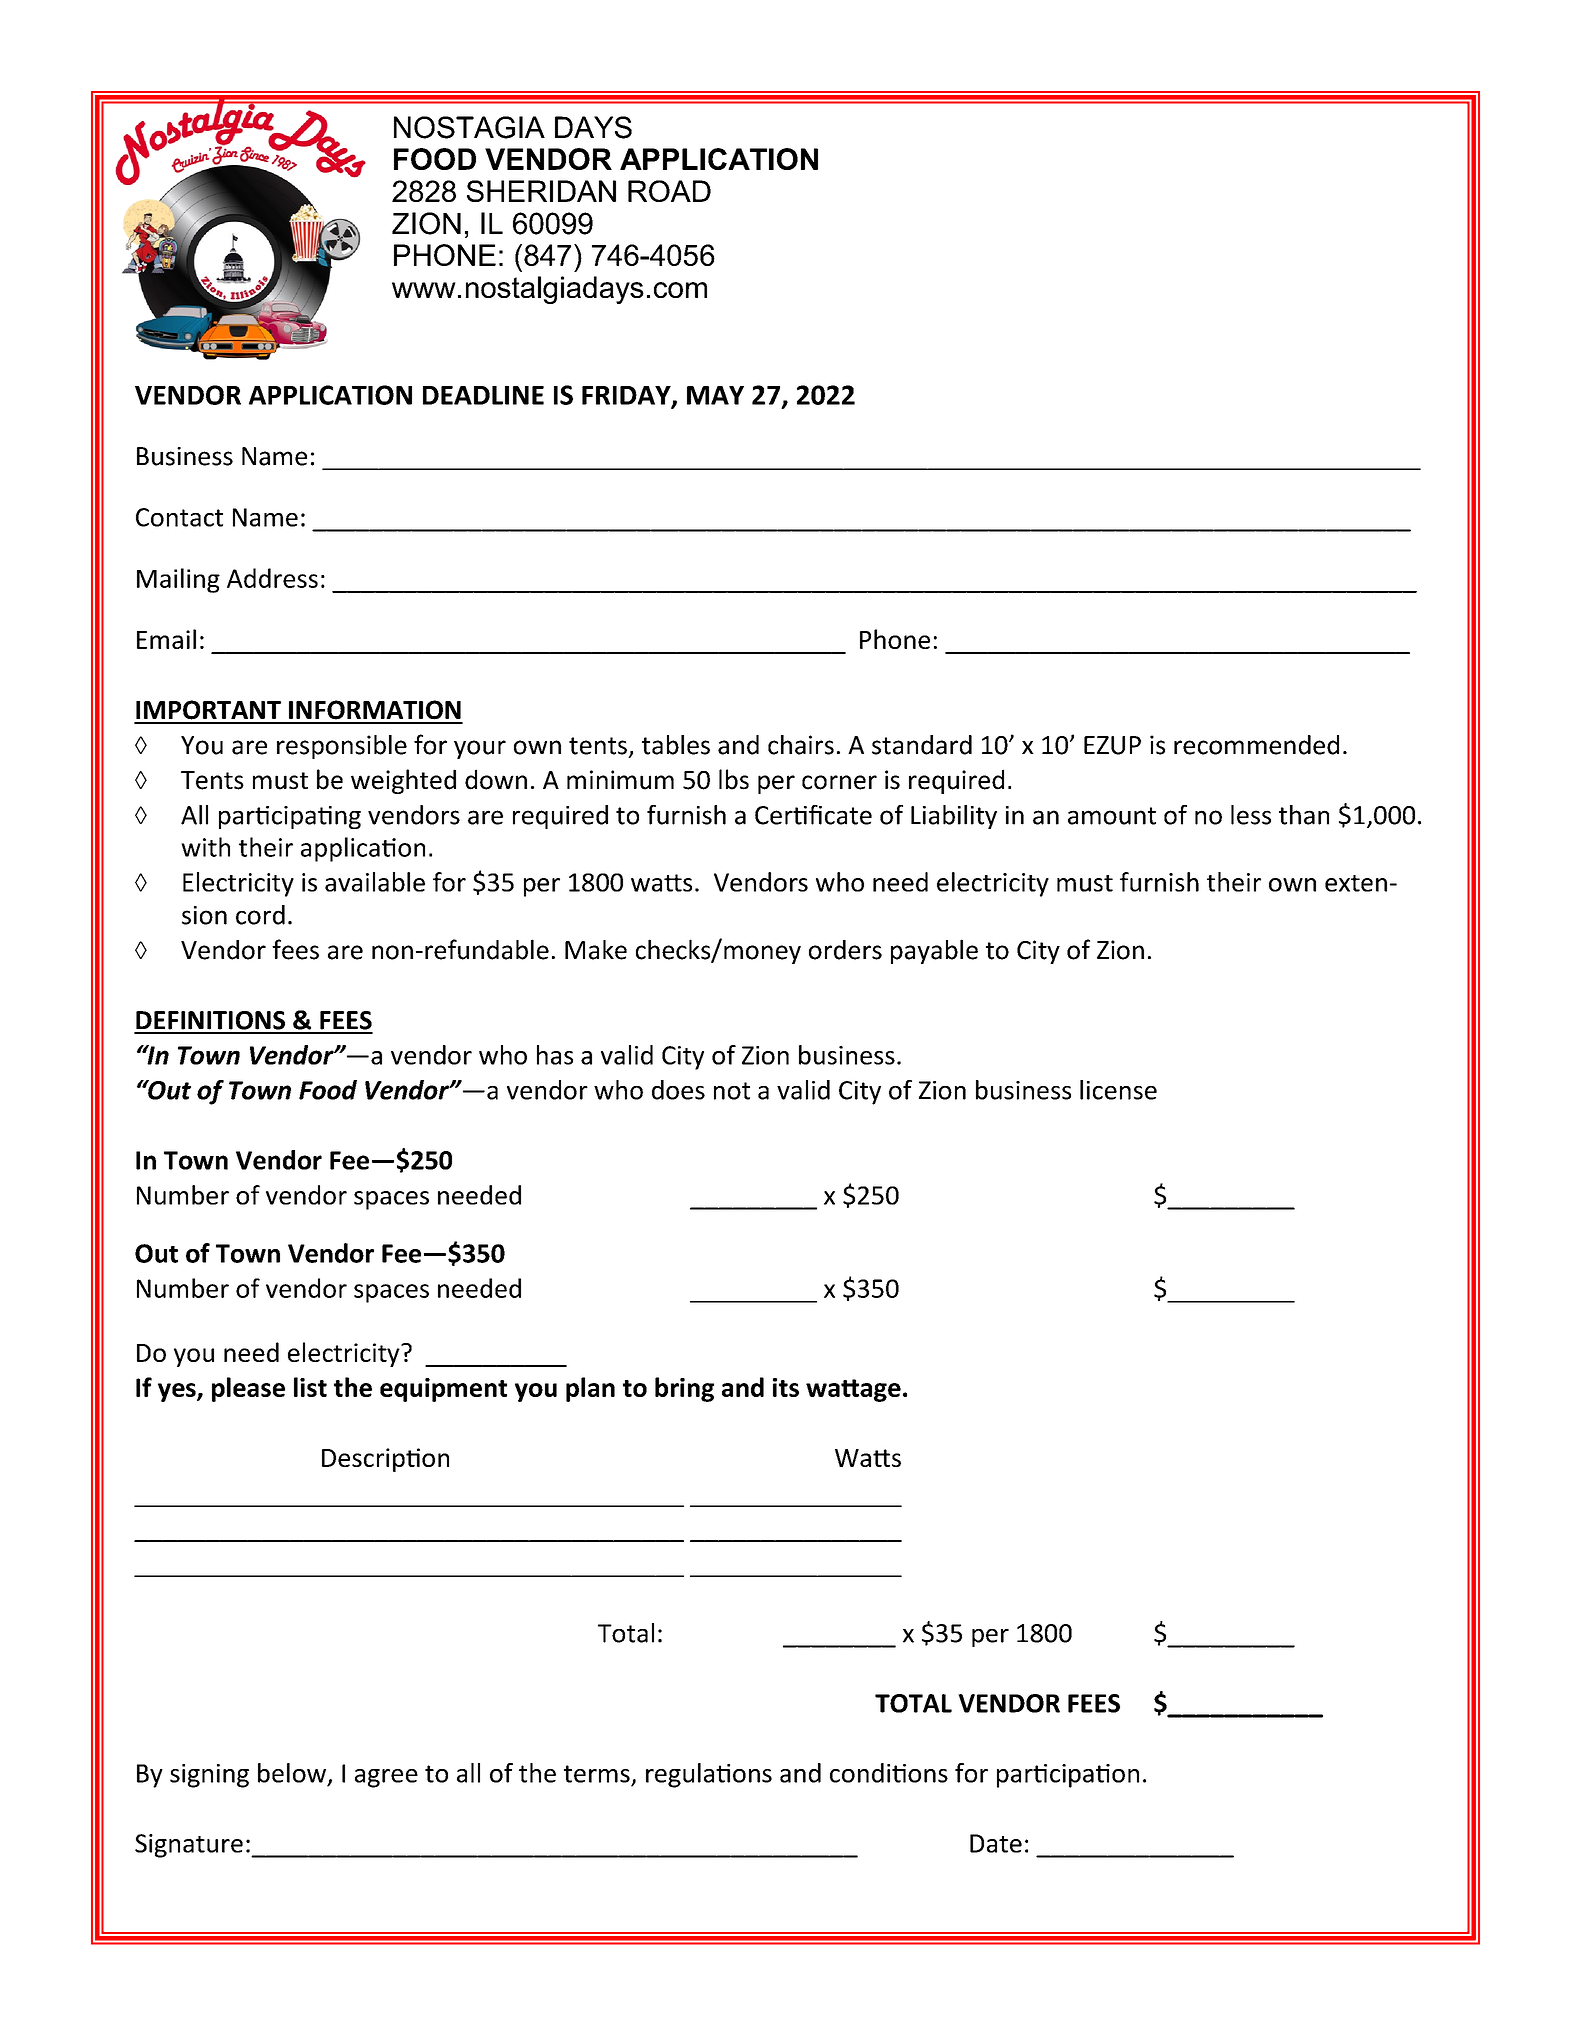  What do you see at coordinates (853, 1390) in the document?
I see `wattage` at bounding box center [853, 1390].
